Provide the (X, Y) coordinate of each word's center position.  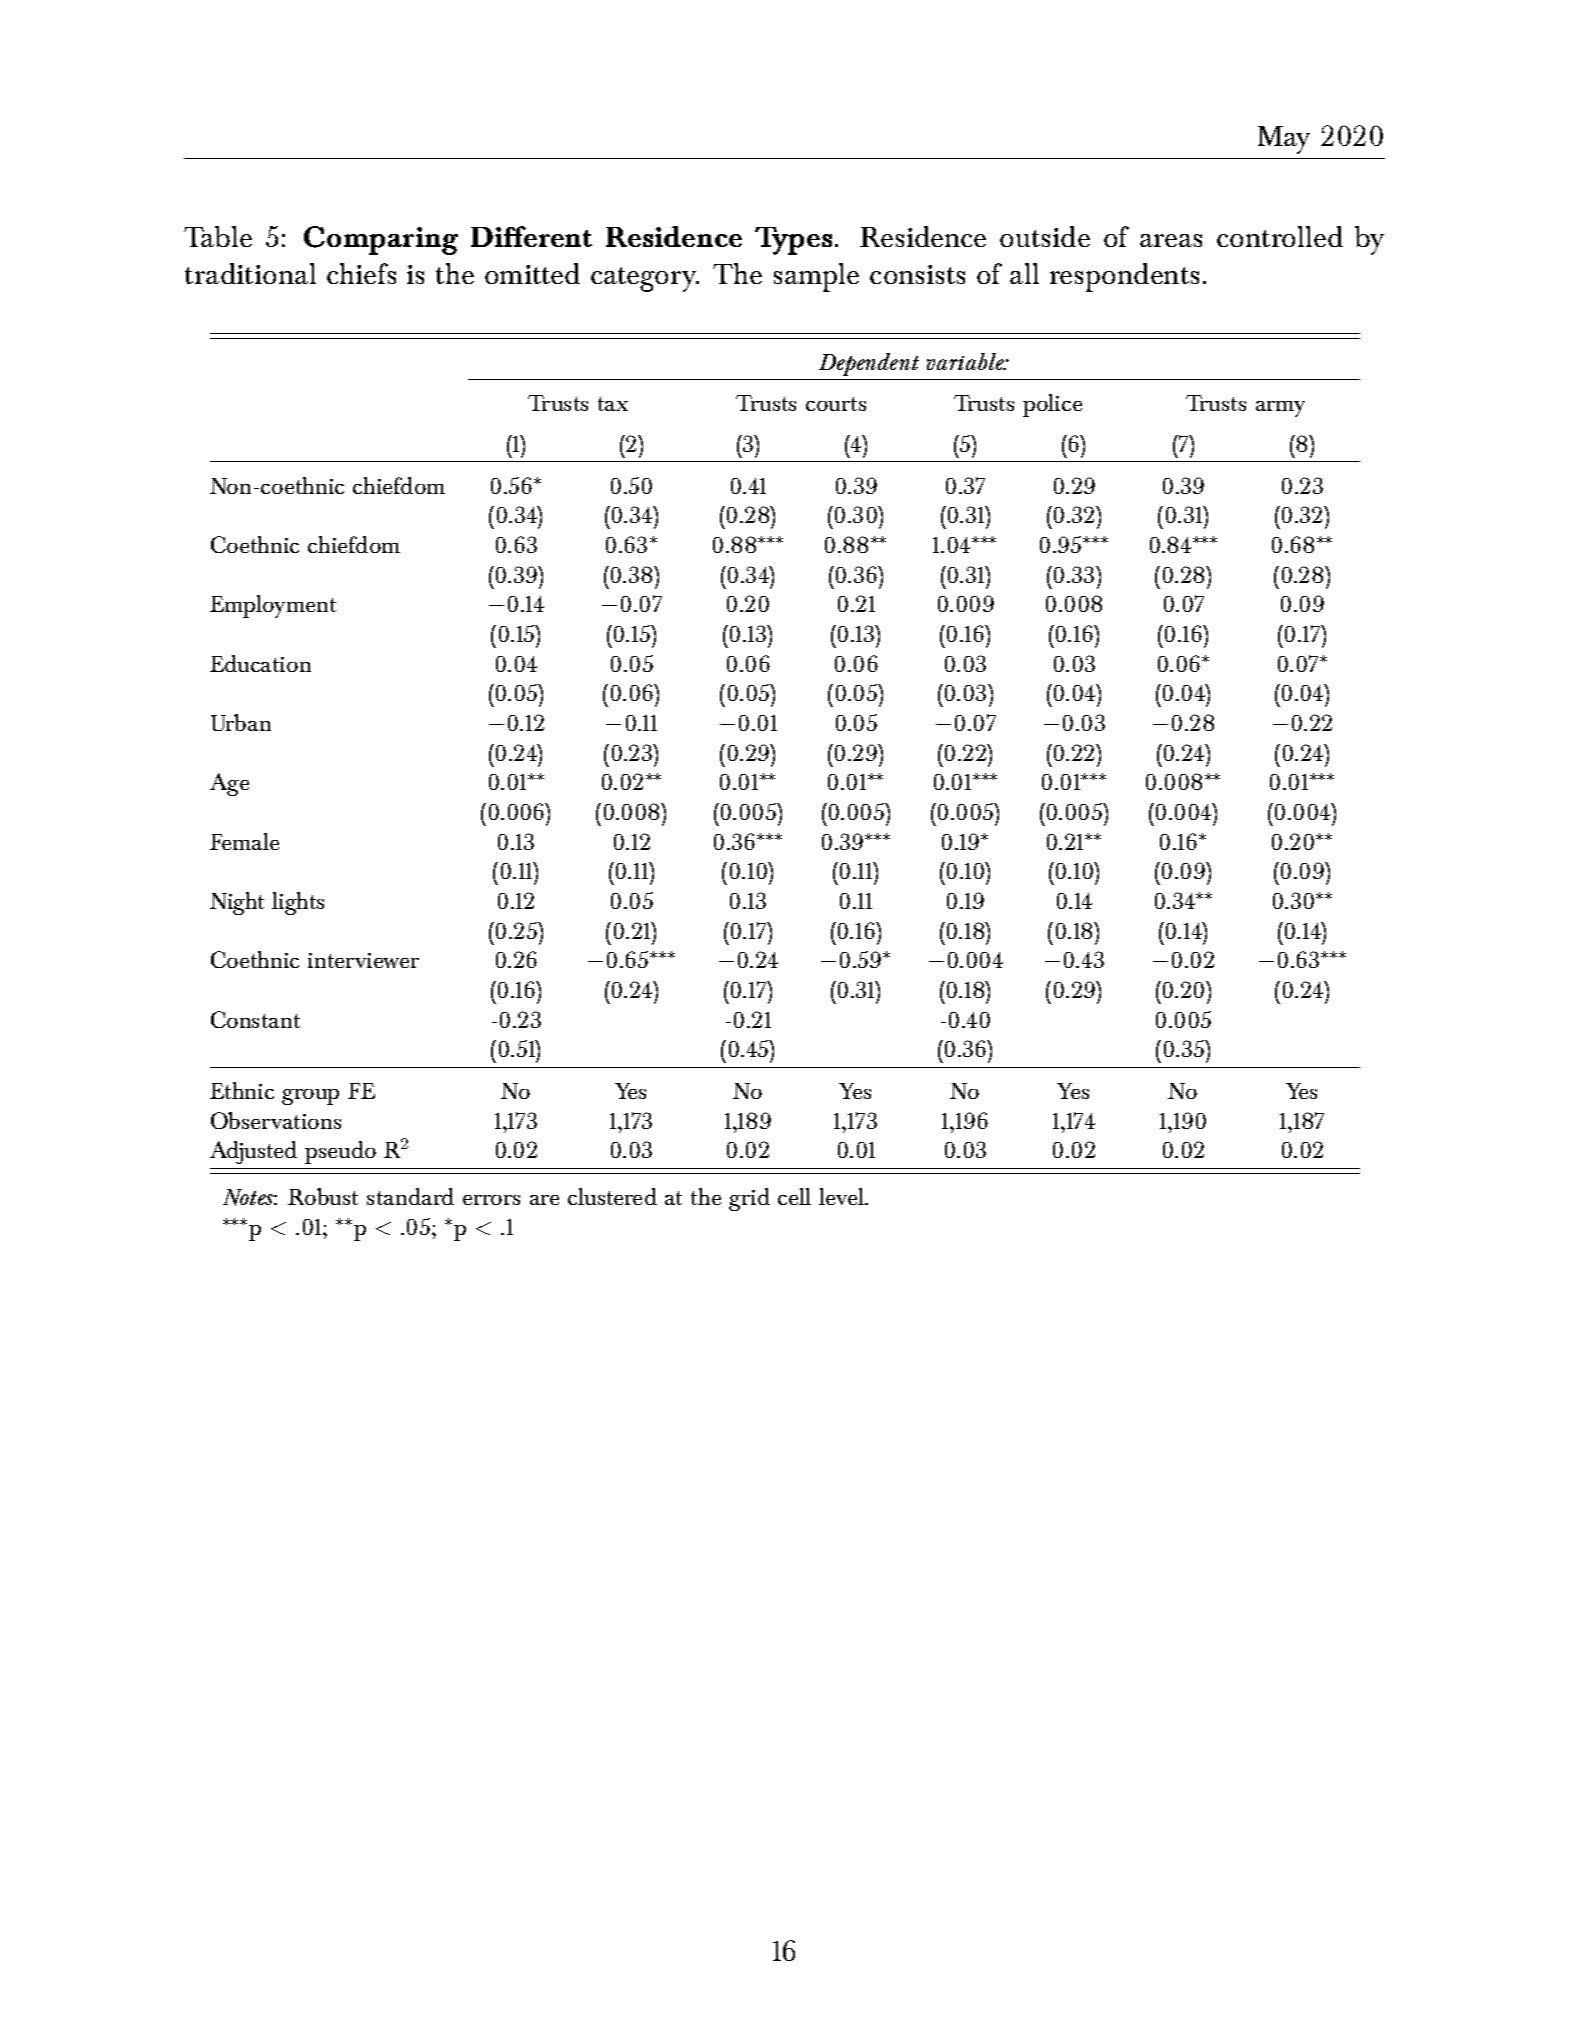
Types (793, 241)
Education (260, 663)
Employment (273, 606)
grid (749, 1199)
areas (1171, 240)
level (843, 1196)
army (1280, 409)
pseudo (340, 1152)
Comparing (381, 240)
